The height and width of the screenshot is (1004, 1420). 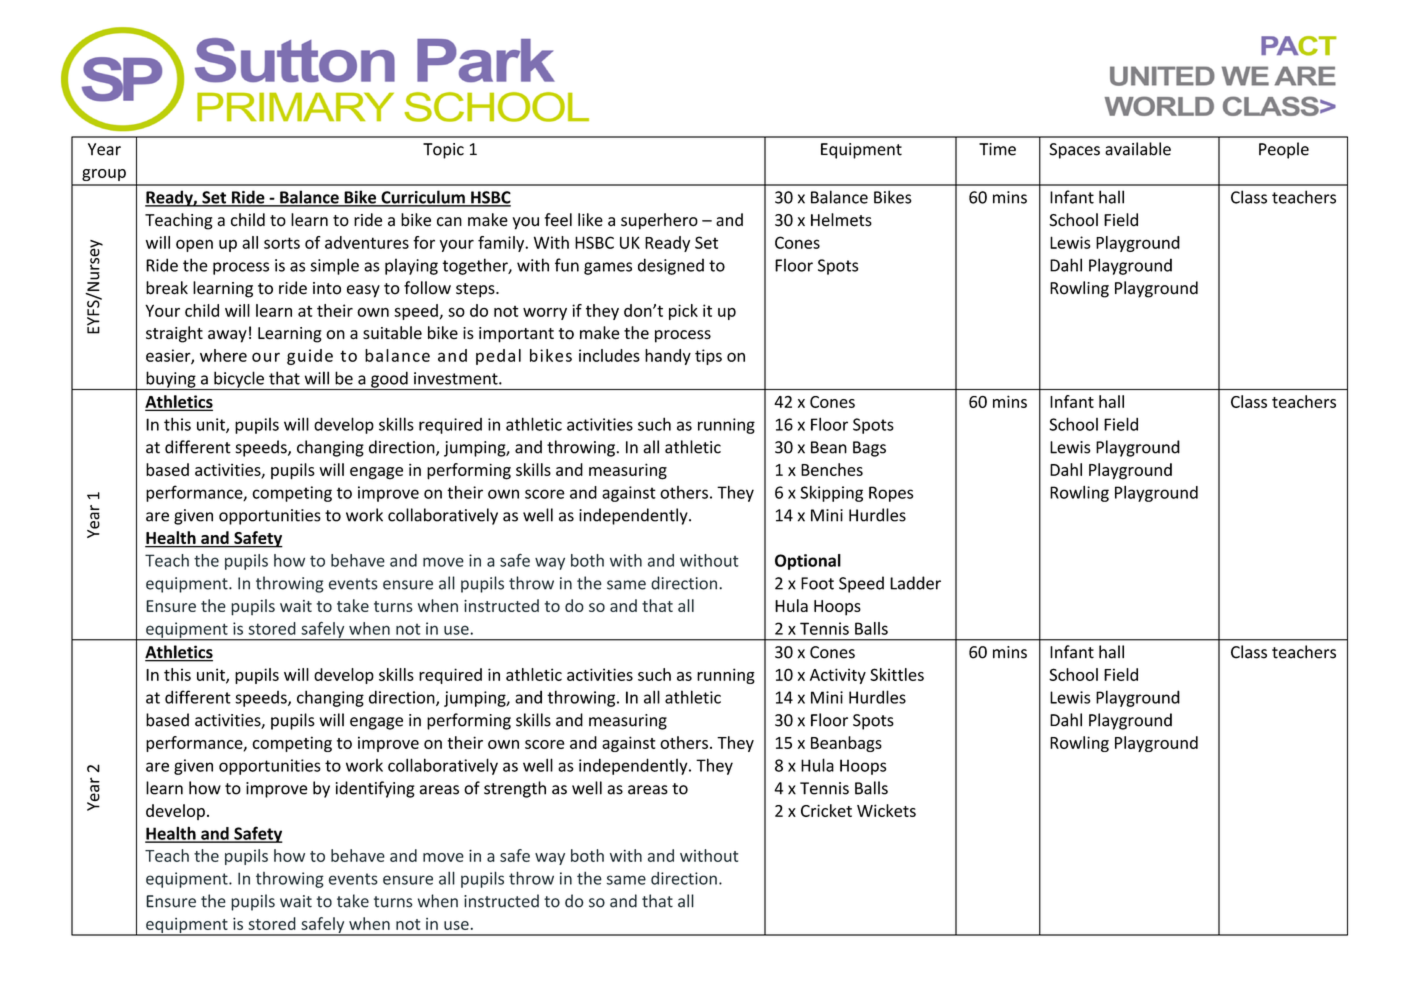 I want to click on designed, so click(x=671, y=266).
